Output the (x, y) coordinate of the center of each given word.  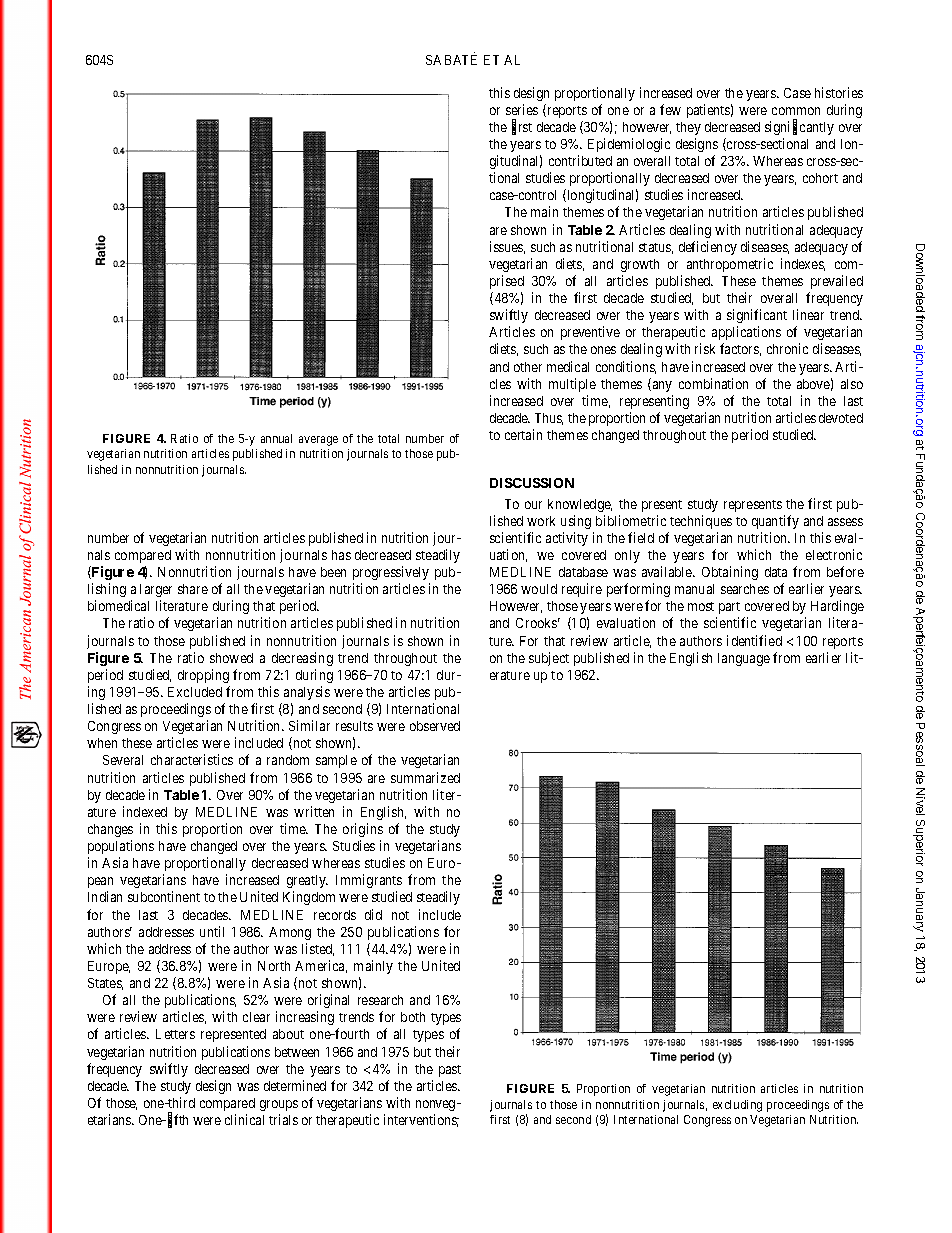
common (796, 111)
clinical (244, 1119)
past (450, 1071)
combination (713, 383)
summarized (425, 777)
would (539, 589)
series (522, 109)
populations (121, 847)
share (193, 589)
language (744, 659)
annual (276, 438)
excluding (737, 1106)
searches (745, 589)
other (528, 367)
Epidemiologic (629, 145)
